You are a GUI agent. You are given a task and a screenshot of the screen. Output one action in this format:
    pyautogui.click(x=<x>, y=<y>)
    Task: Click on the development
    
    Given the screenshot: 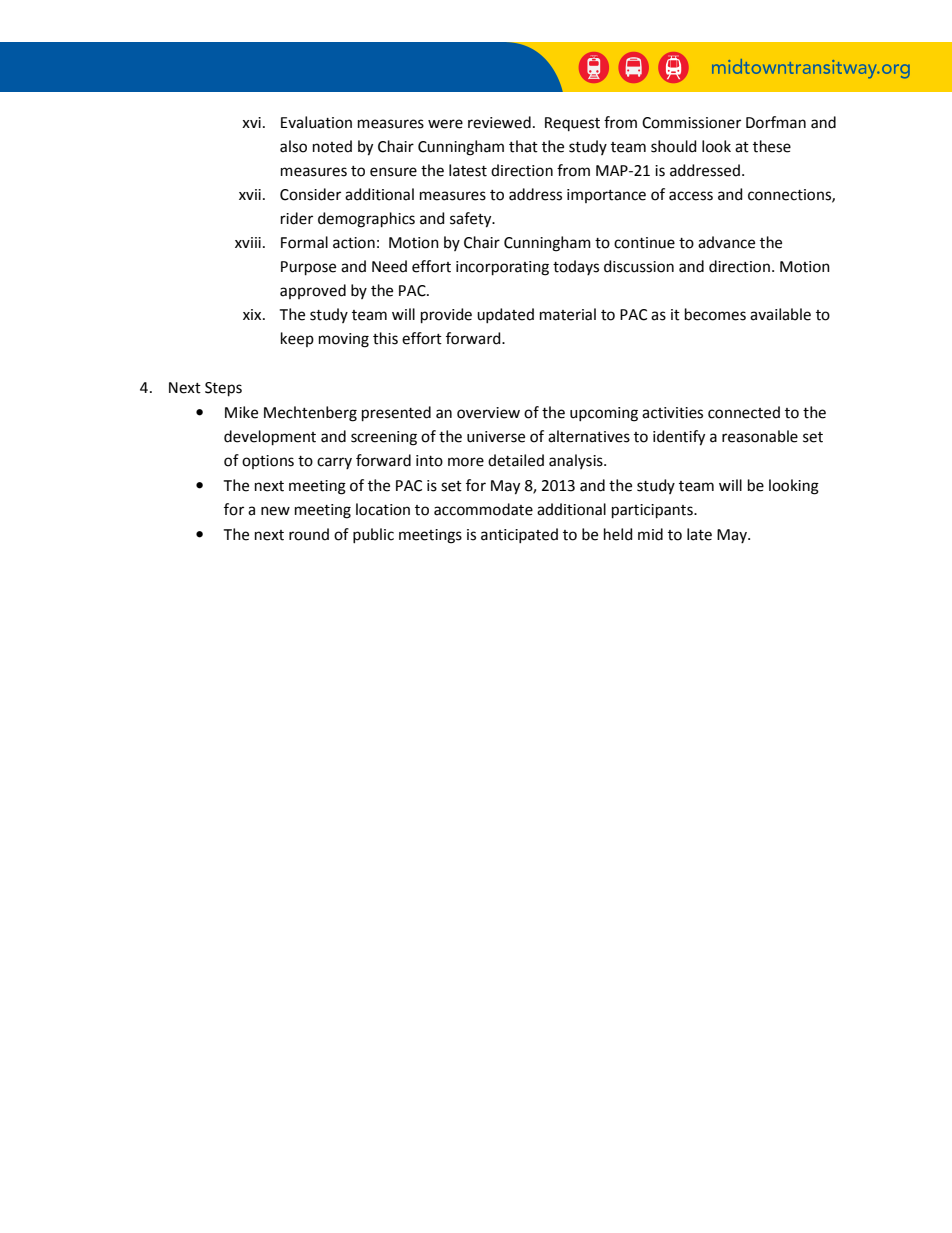 What is the action you would take?
    pyautogui.click(x=270, y=437)
